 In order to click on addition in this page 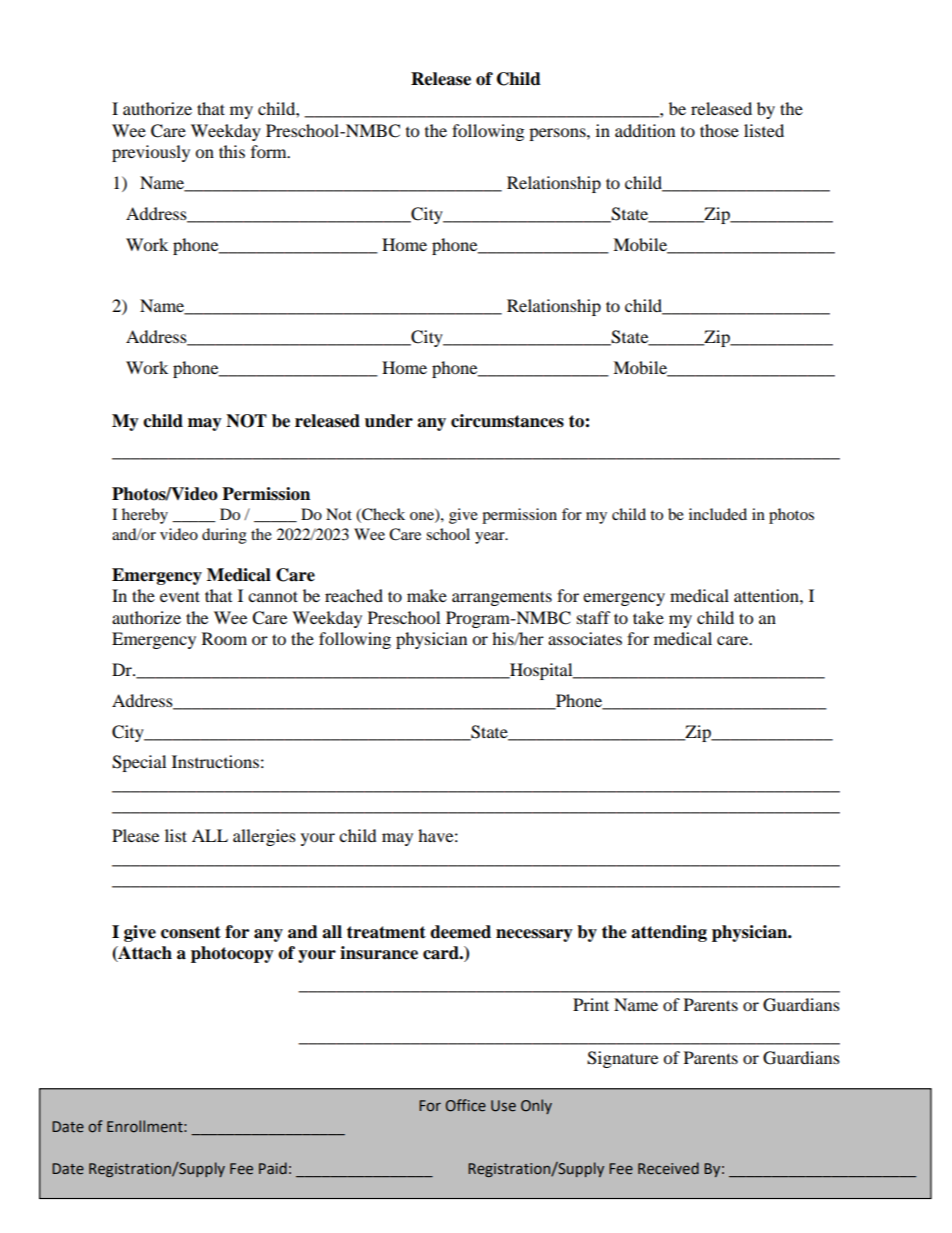, I will do `click(645, 130)`.
